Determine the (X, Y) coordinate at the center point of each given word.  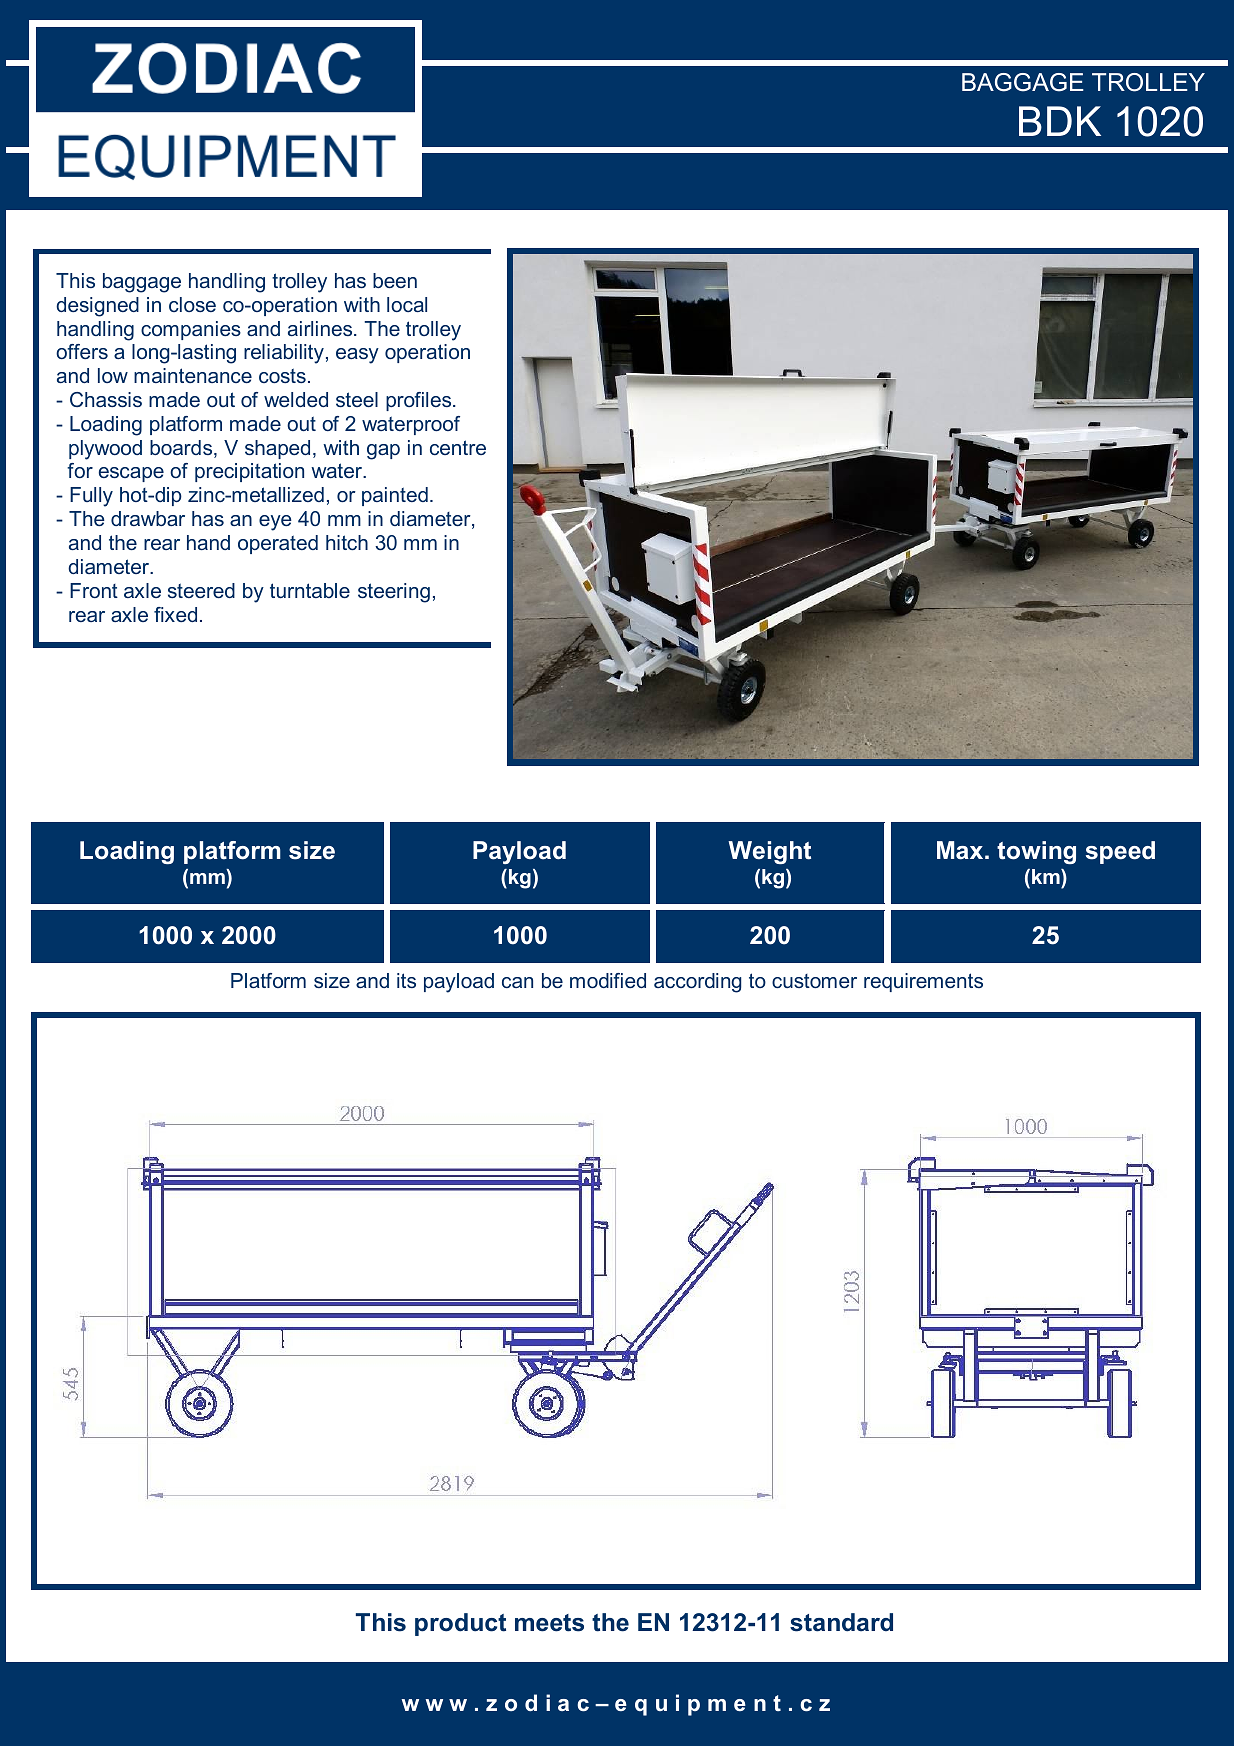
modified (608, 980)
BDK (1060, 121)
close (192, 304)
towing (1036, 852)
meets (549, 1623)
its (406, 980)
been (395, 280)
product (460, 1624)
